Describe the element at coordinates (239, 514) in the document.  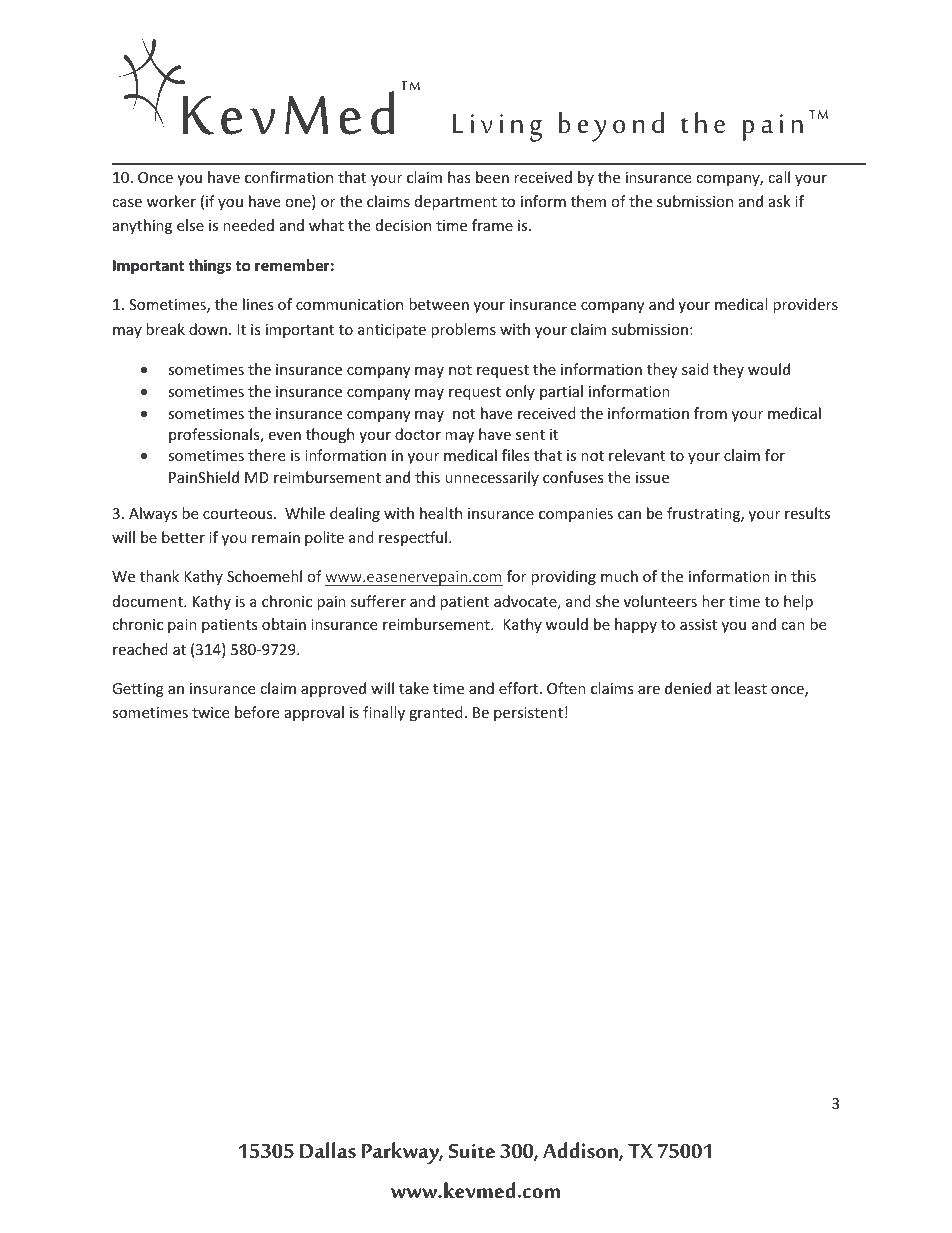
I see `courteous` at that location.
